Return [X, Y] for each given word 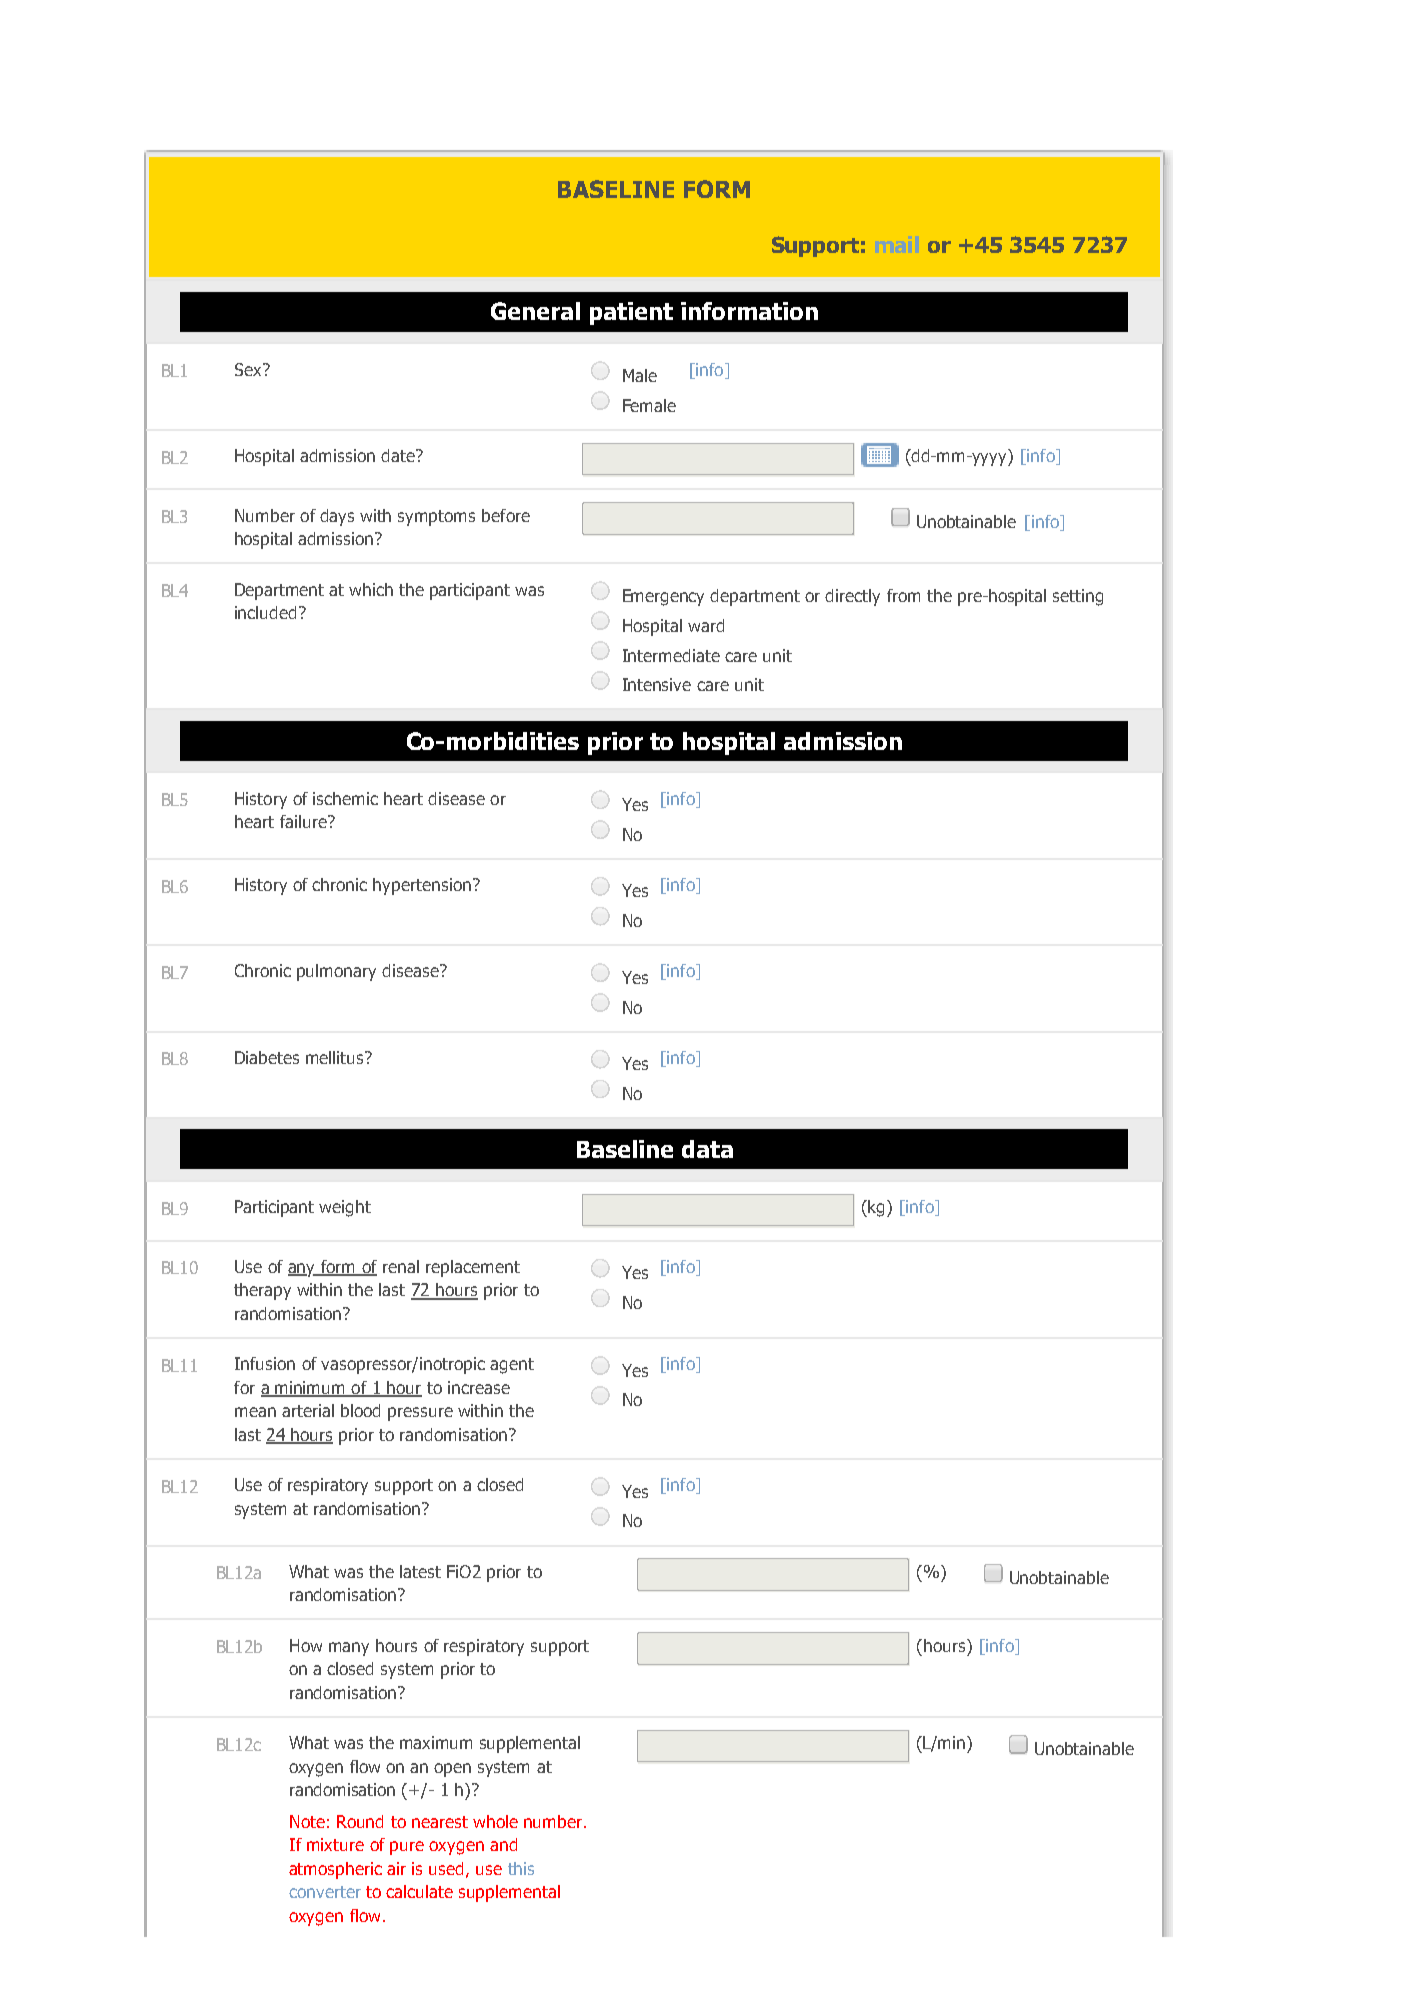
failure [304, 821]
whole [495, 1821]
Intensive [657, 684]
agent [512, 1366]
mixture [335, 1844]
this [521, 1868]
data [707, 1149]
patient [631, 313]
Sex [249, 369]
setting [1078, 597]
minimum [310, 1389]
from [903, 595]
